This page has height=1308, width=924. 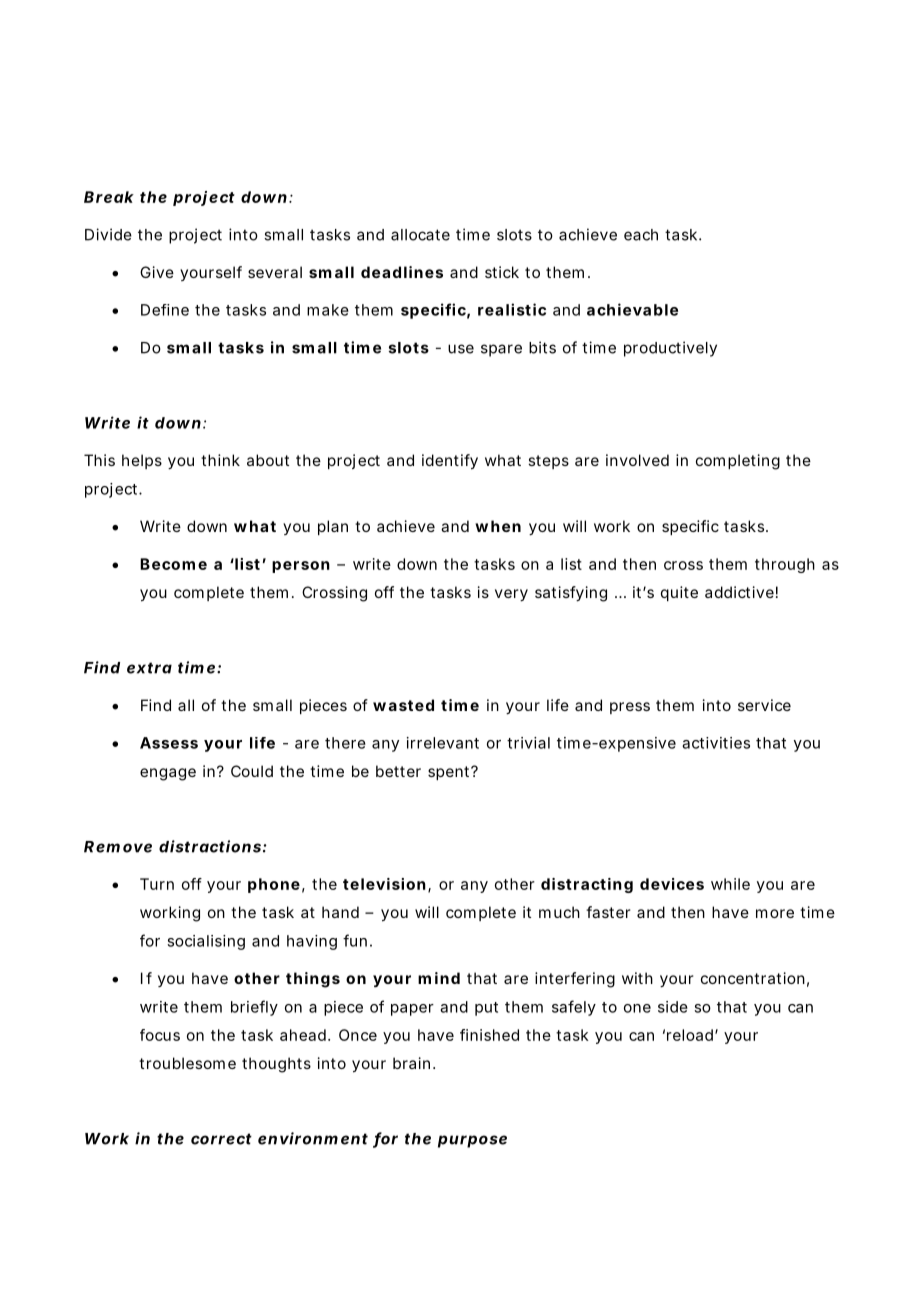 What do you see at coordinates (738, 462) in the page?
I see `completing` at bounding box center [738, 462].
